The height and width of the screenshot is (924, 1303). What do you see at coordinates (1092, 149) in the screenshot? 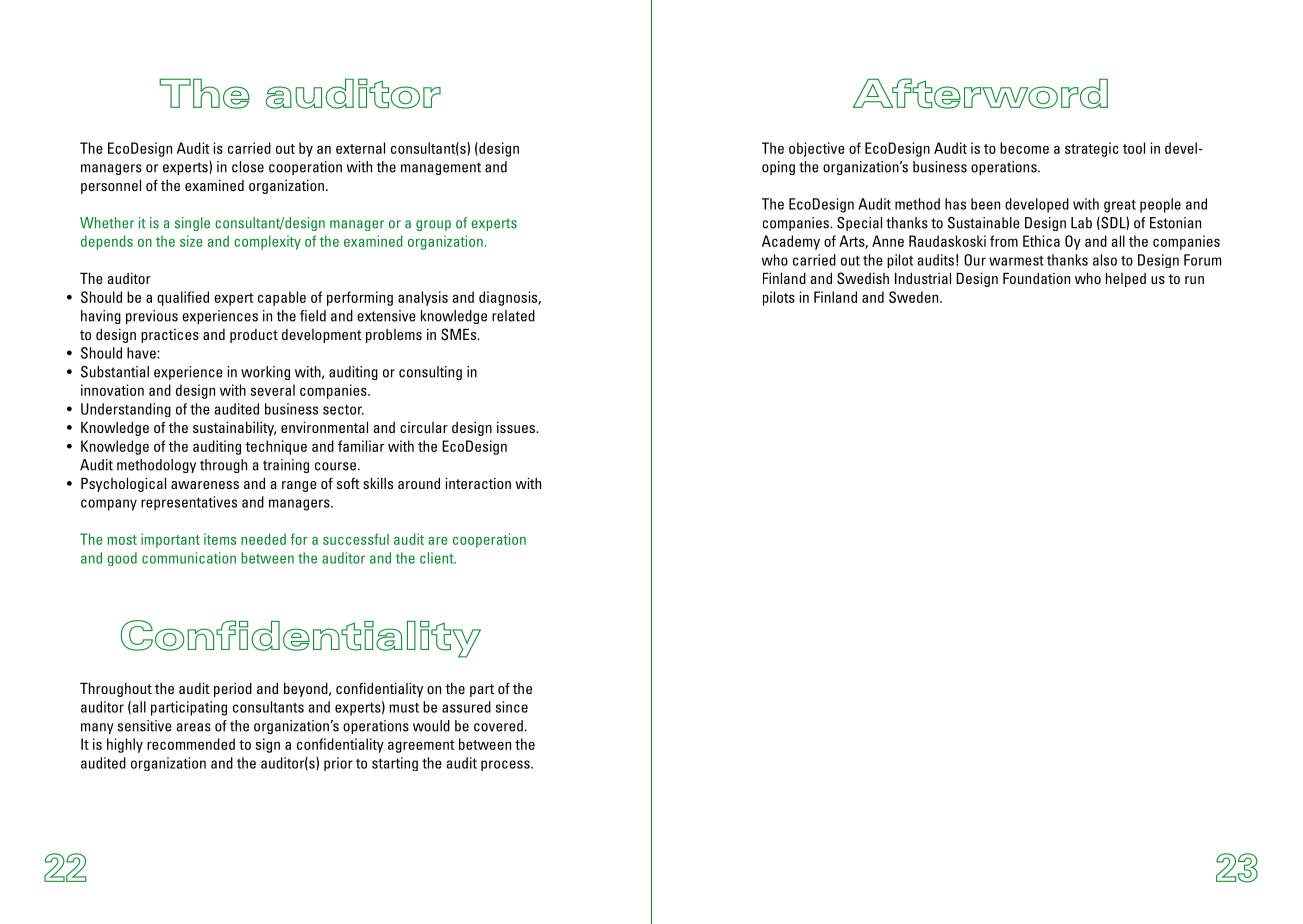
I see `strategic` at bounding box center [1092, 149].
